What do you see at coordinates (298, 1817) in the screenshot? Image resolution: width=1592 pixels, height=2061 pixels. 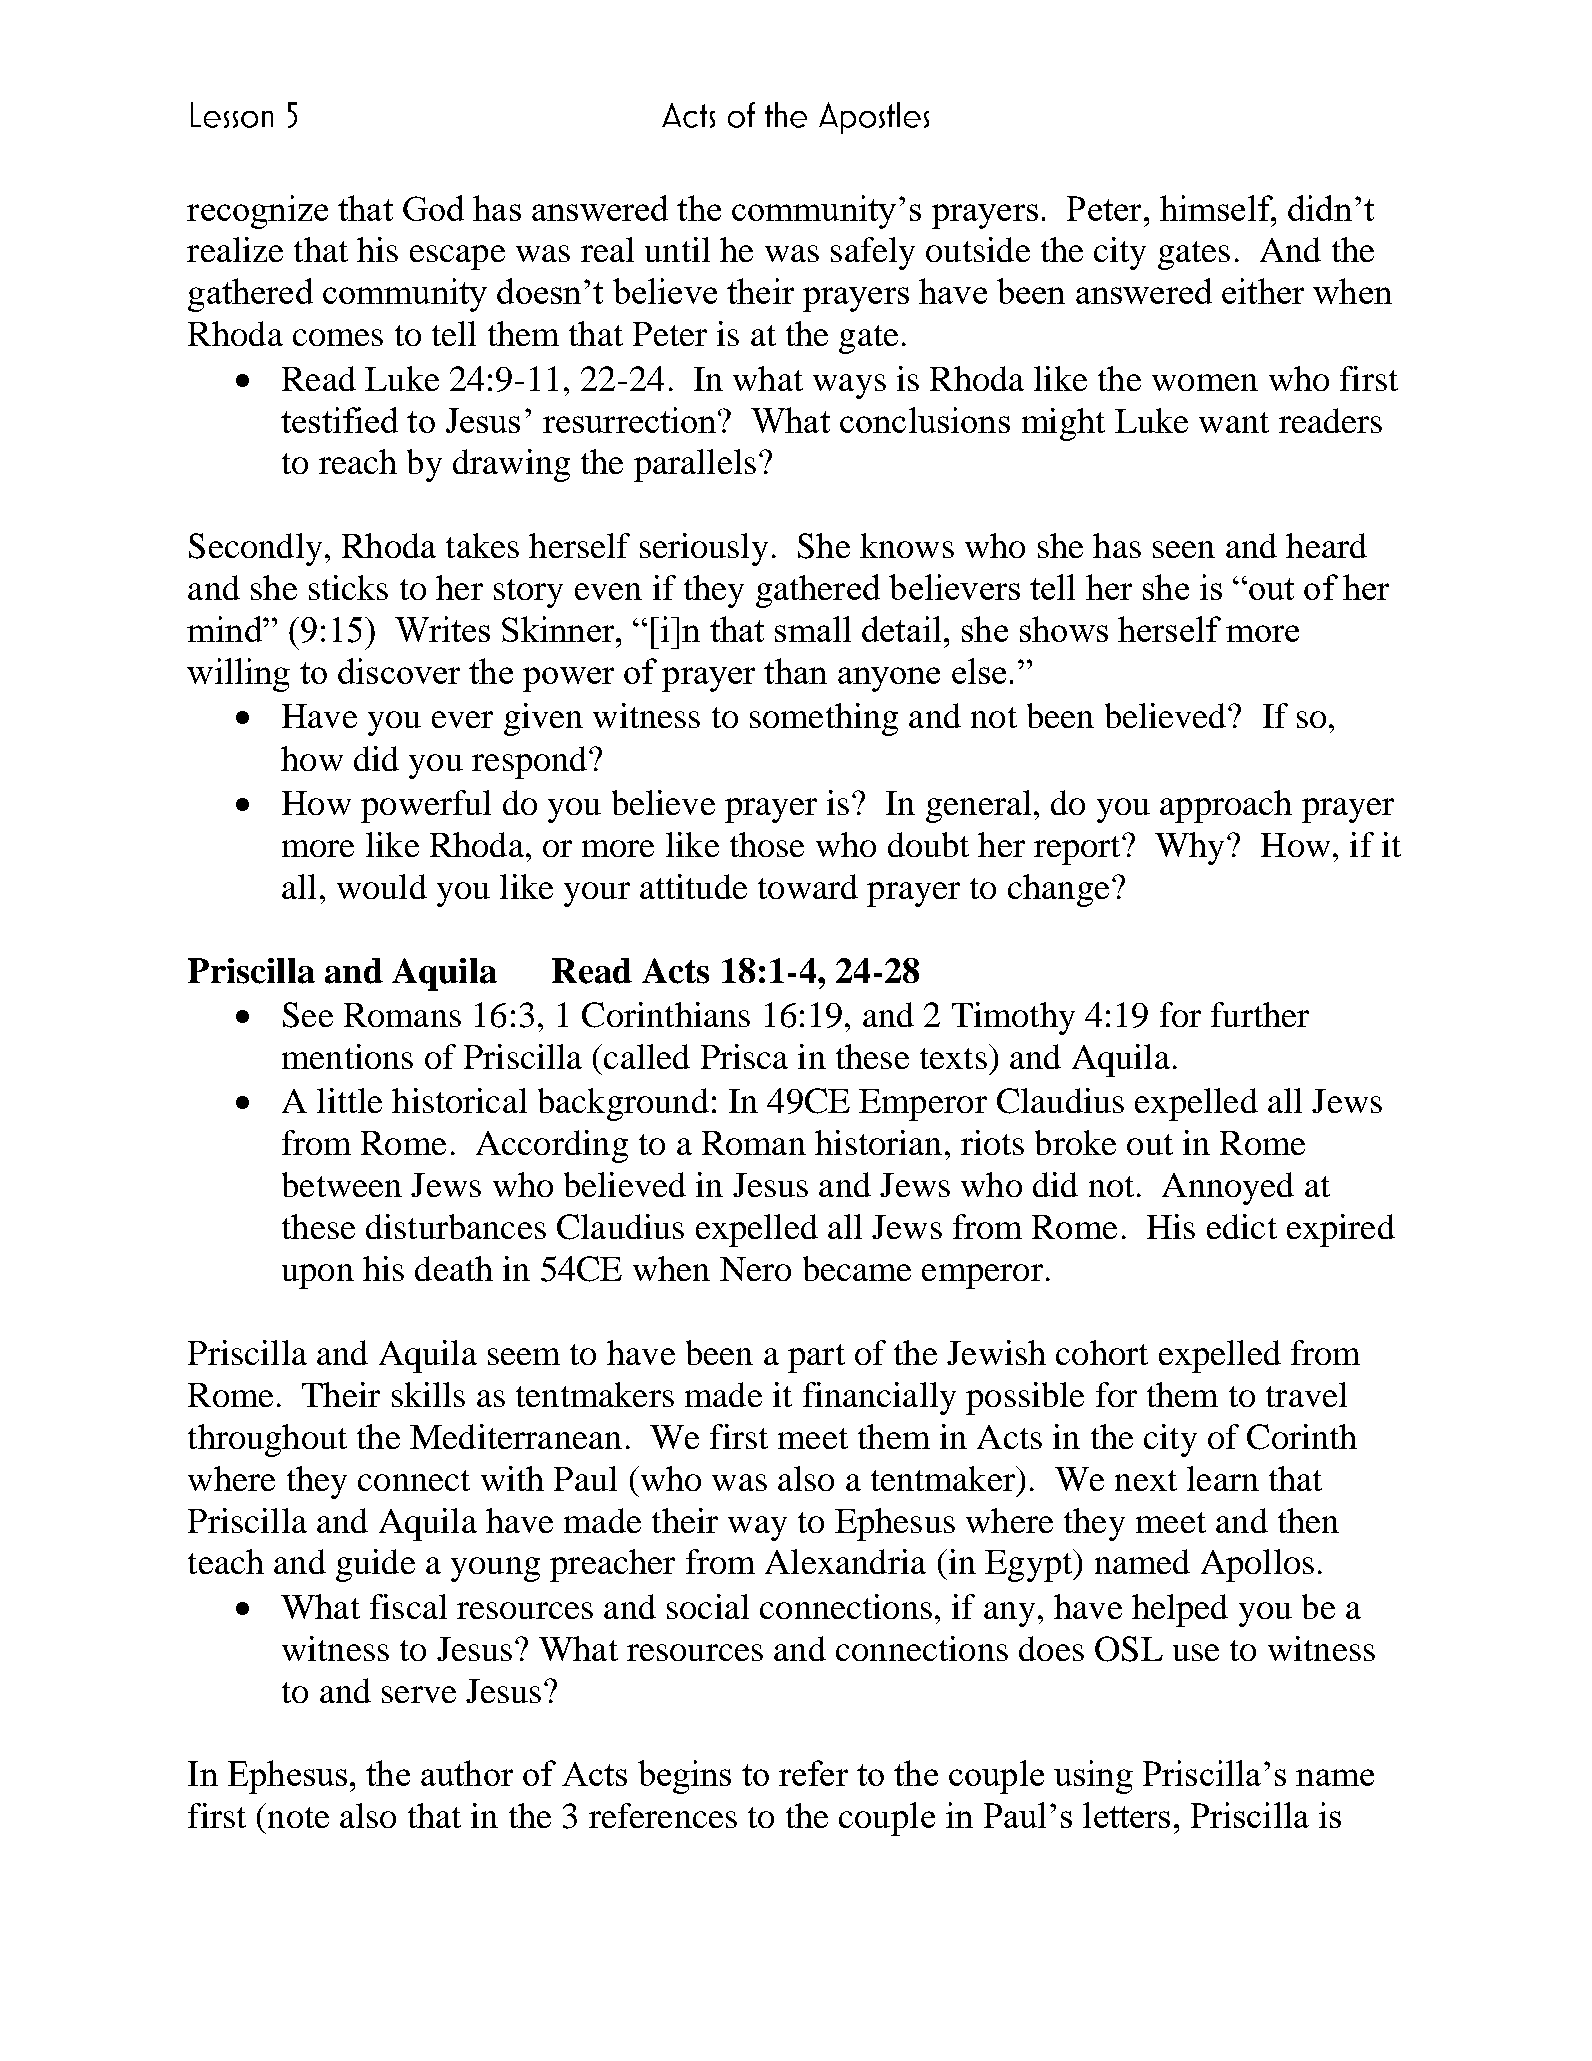 I see `note` at bounding box center [298, 1817].
